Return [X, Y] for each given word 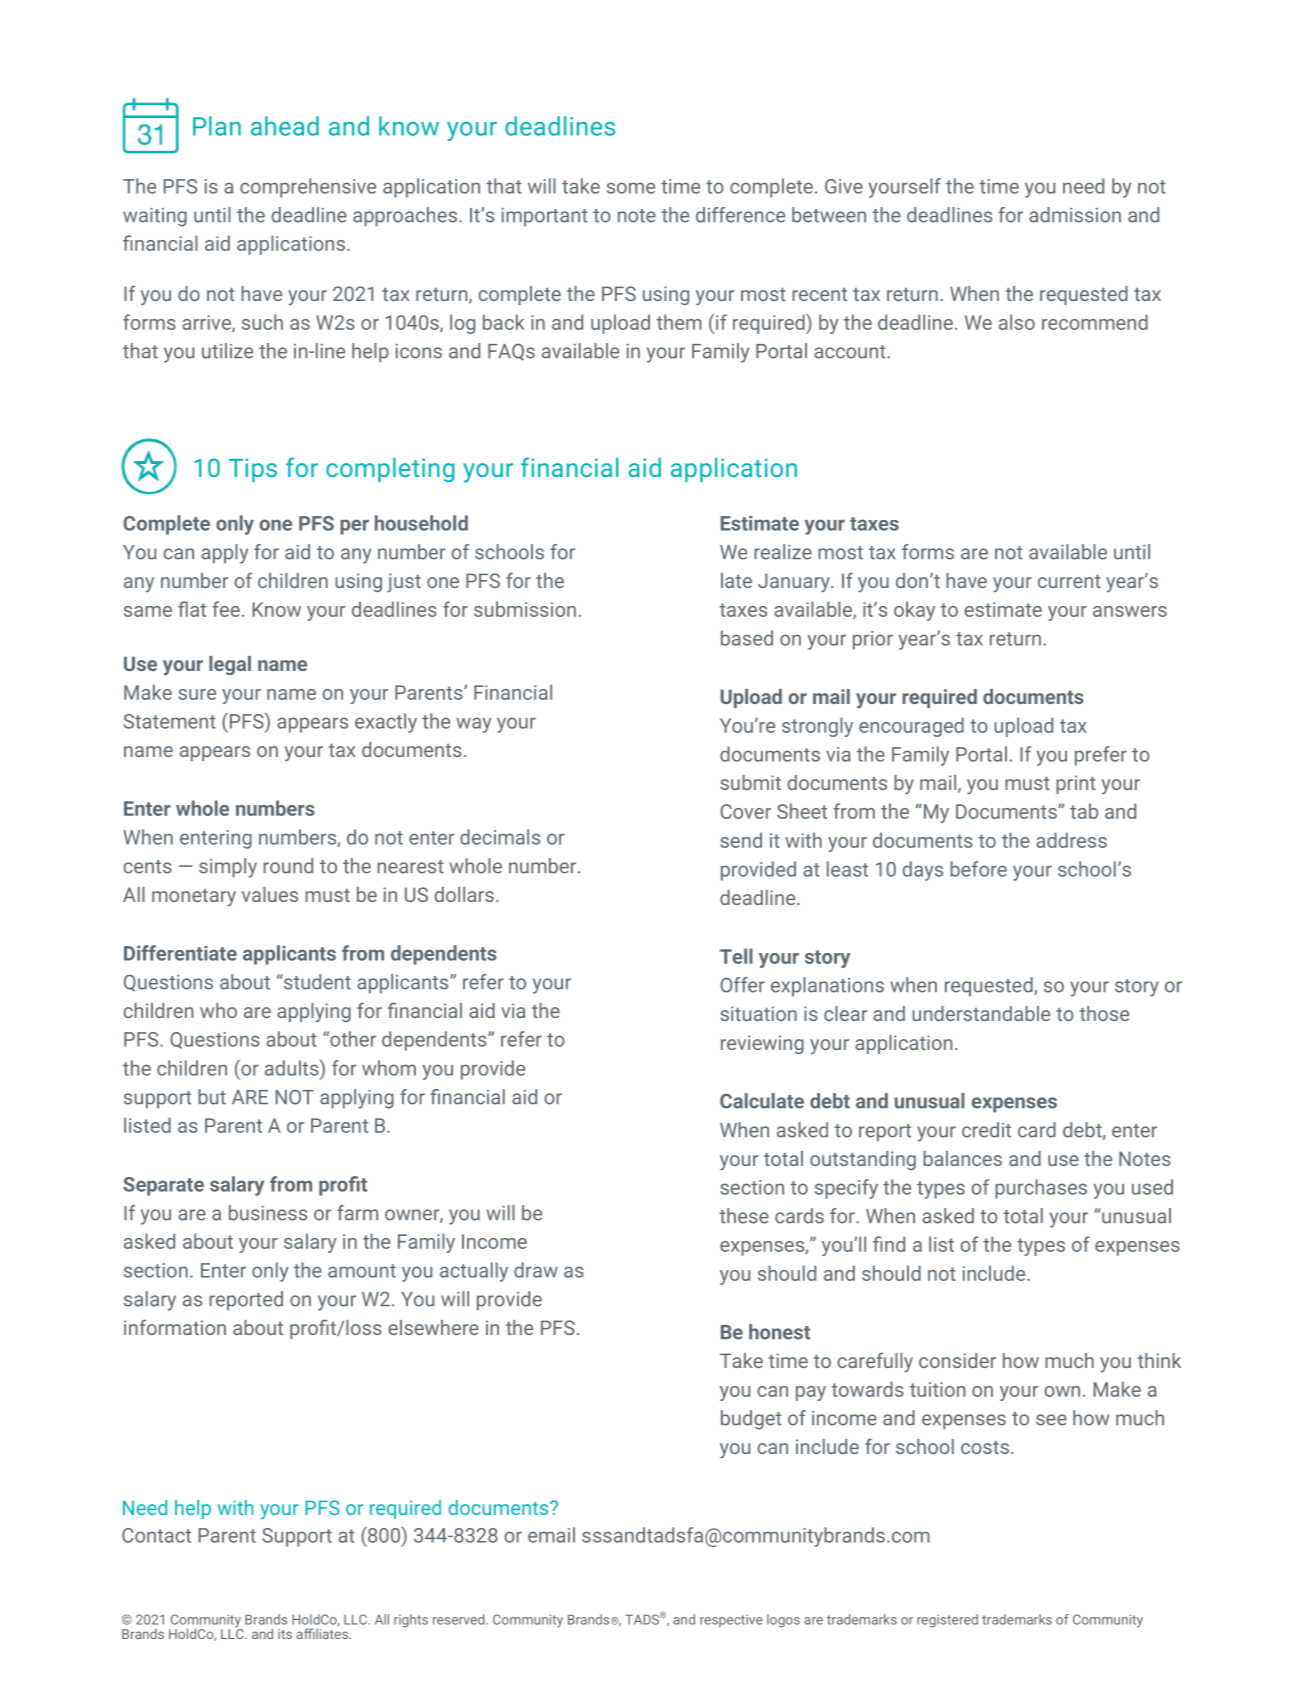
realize [783, 552]
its [285, 1634]
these [744, 1216]
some [631, 188]
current [1069, 581]
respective [731, 1620]
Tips [253, 470]
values [270, 894]
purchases [1041, 1189]
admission [1075, 215]
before [978, 869]
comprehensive [308, 188]
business [268, 1213]
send [741, 840]
